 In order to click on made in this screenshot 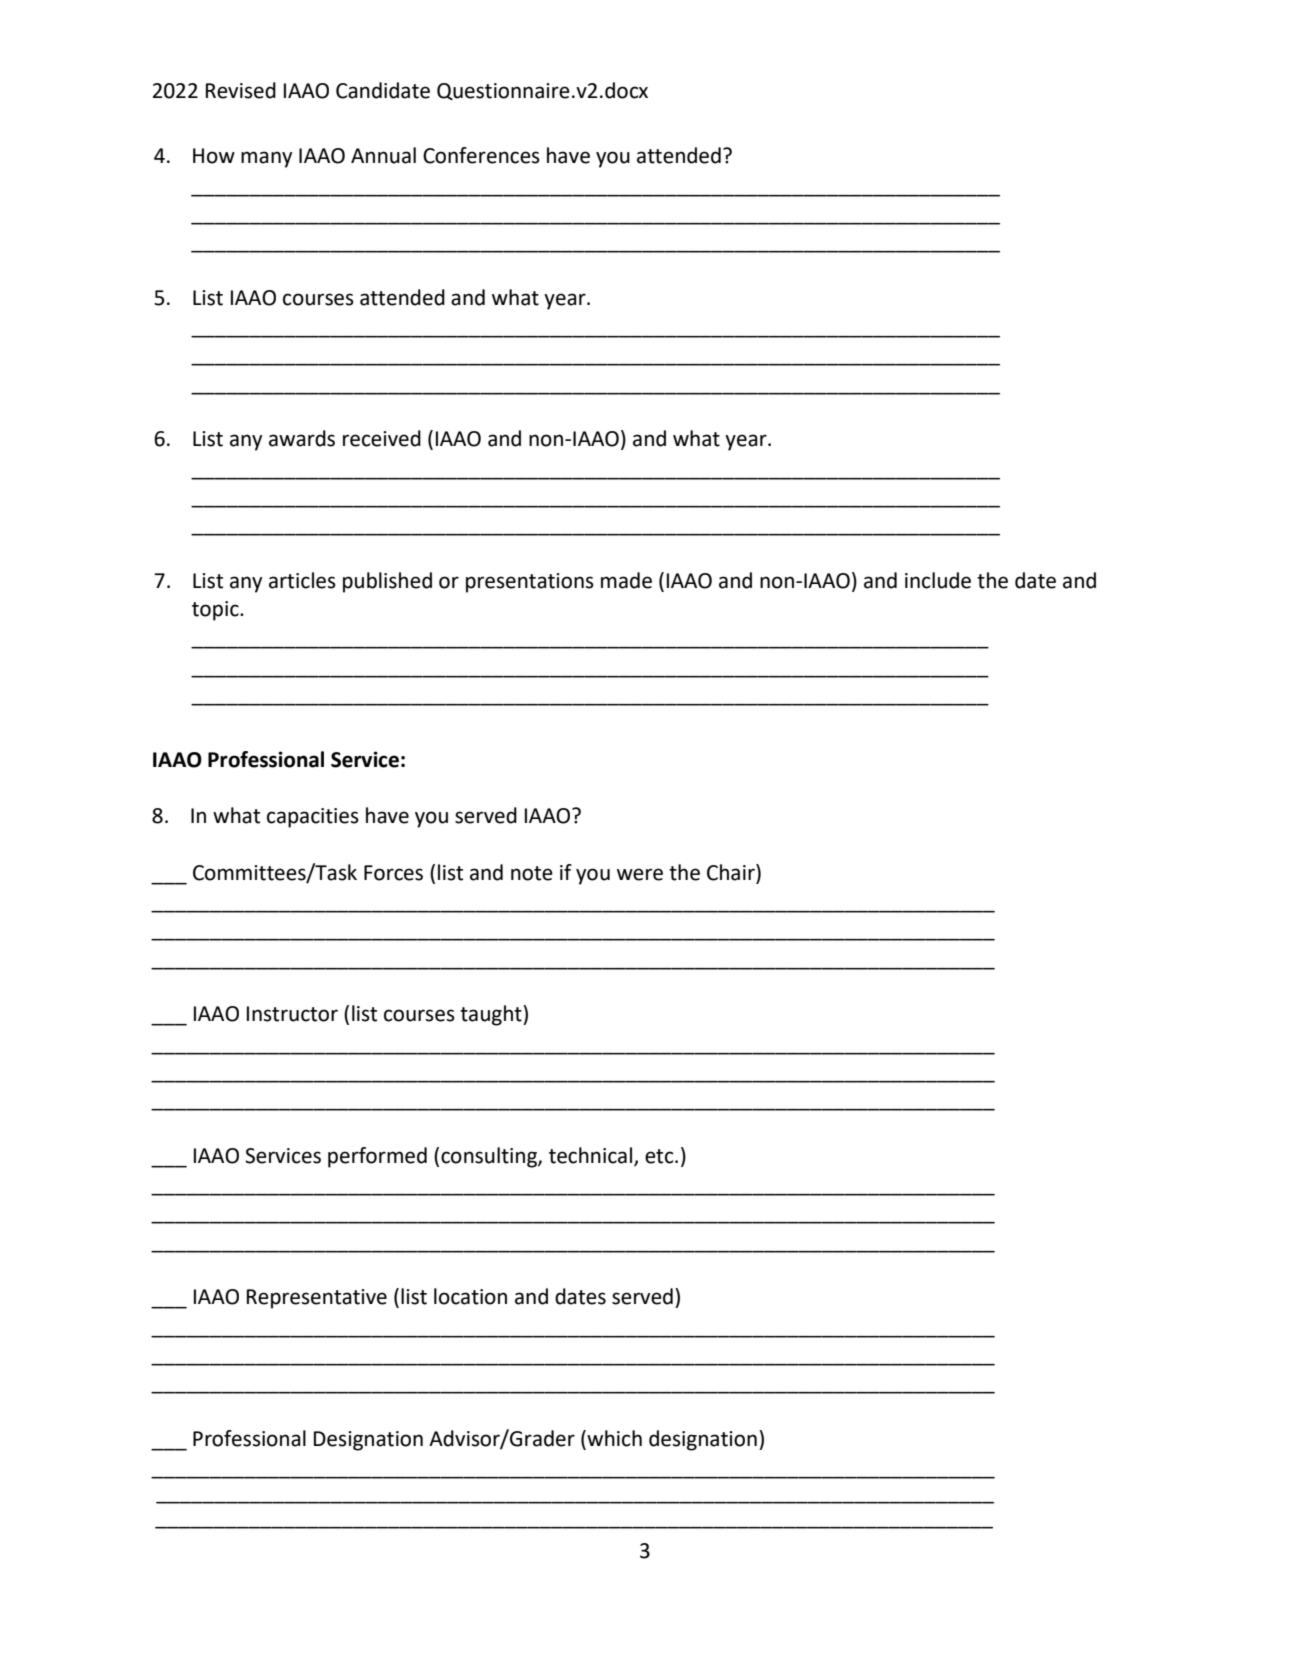, I will do `click(626, 580)`.
